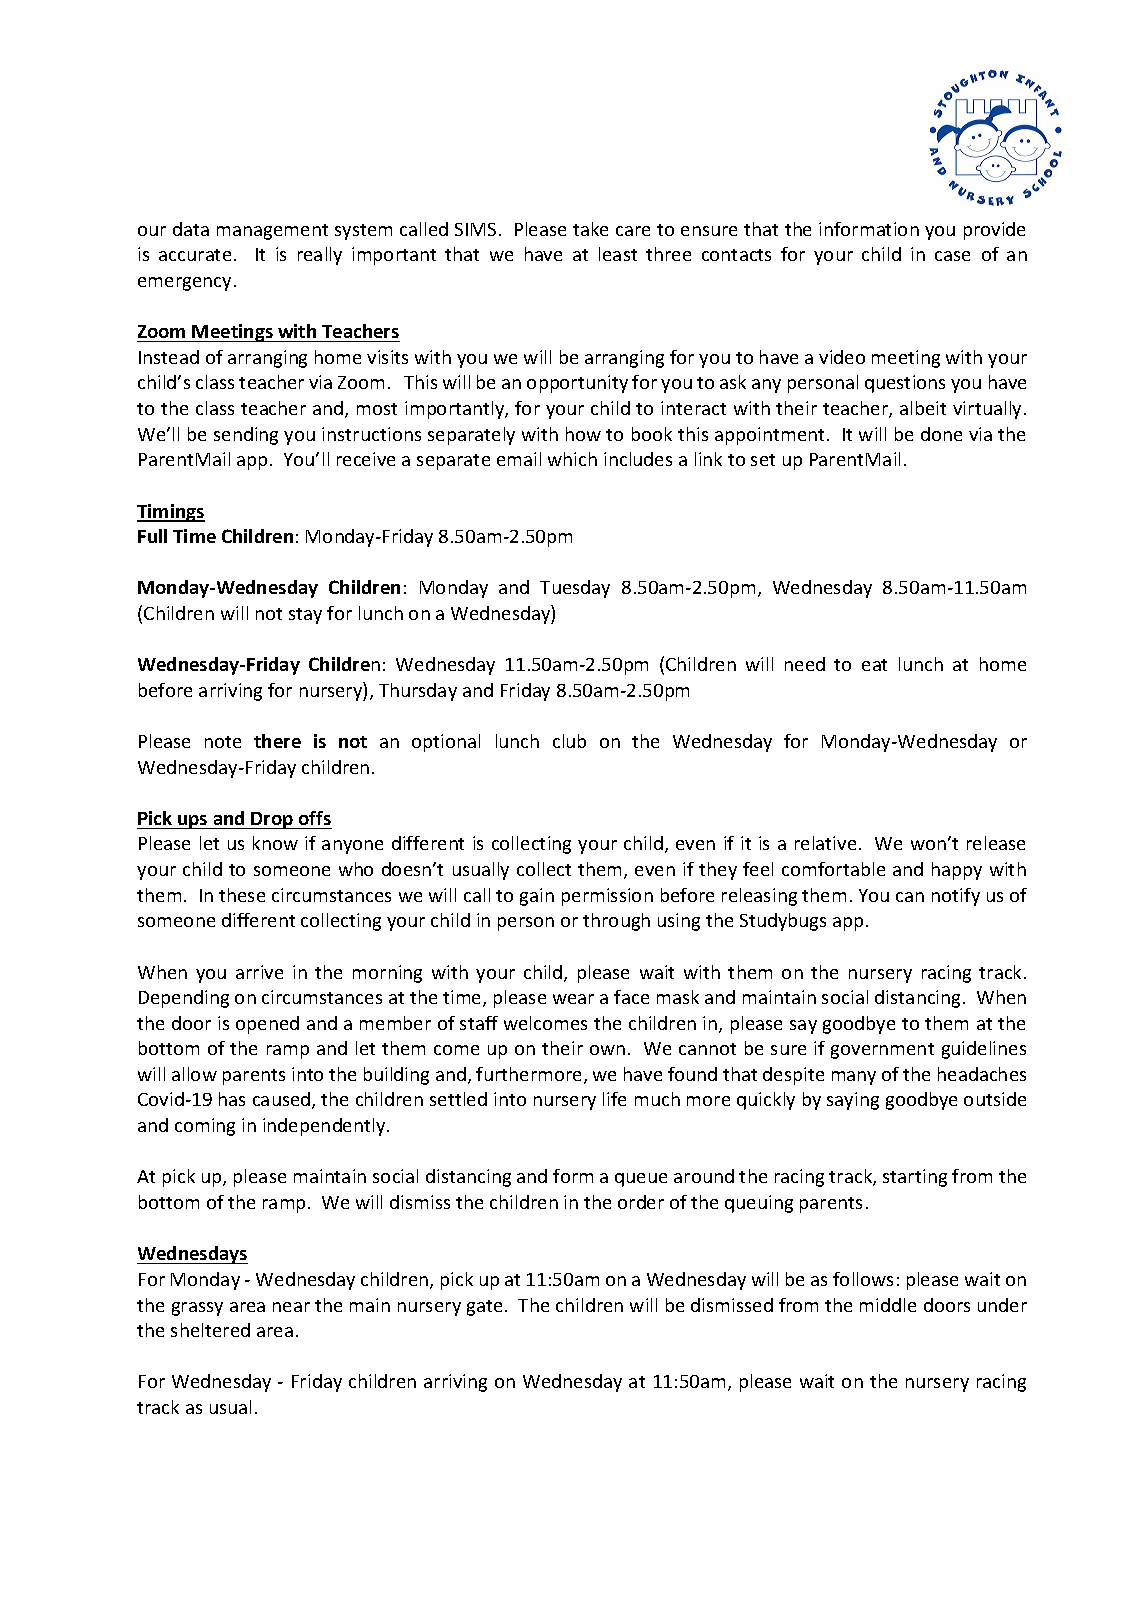  Describe the element at coordinates (952, 256) in the screenshot. I see `case` at that location.
